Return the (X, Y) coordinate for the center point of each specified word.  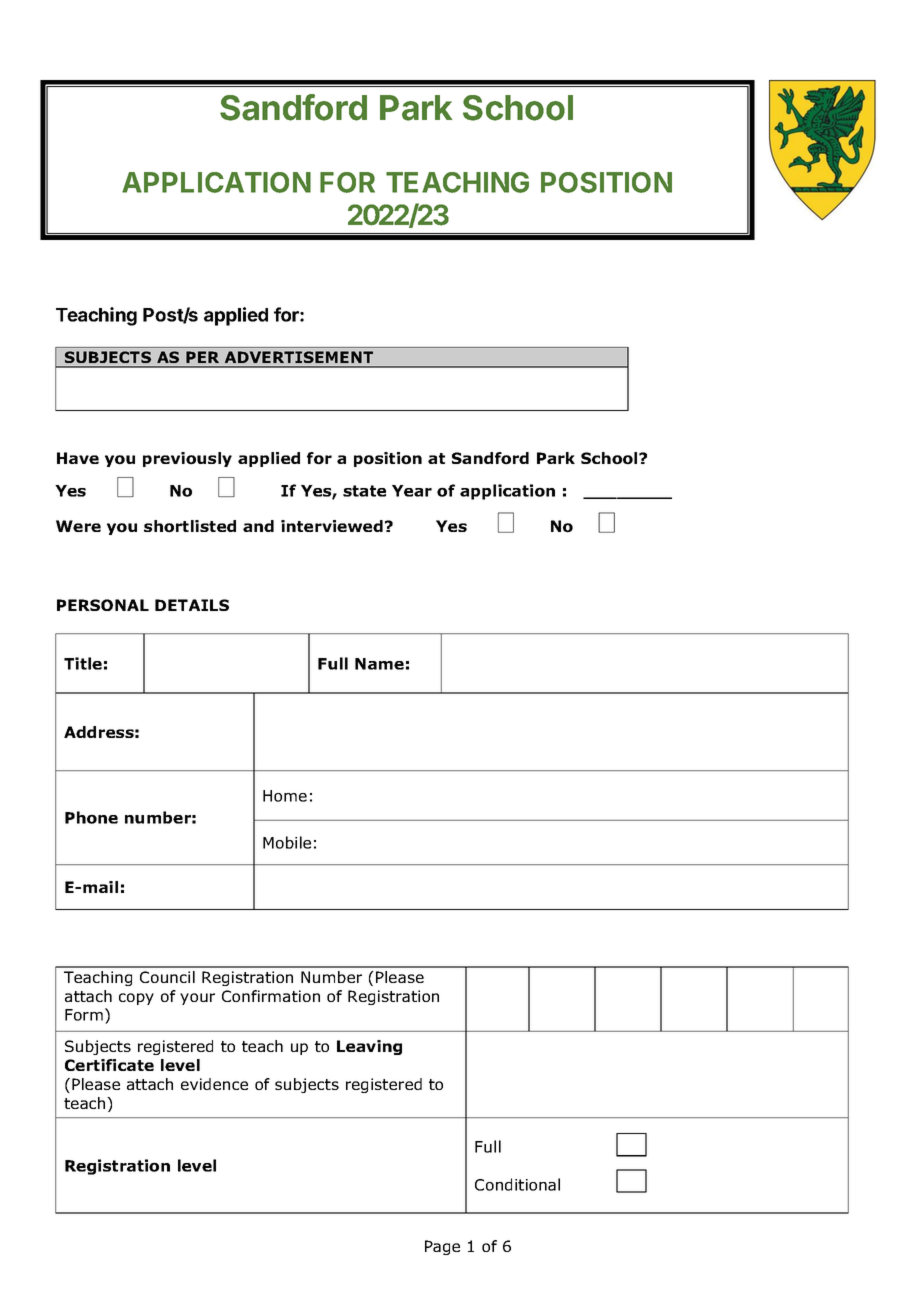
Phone (91, 817)
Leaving (369, 1047)
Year (412, 491)
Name (379, 664)
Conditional (517, 1184)
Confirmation (271, 996)
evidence (214, 1084)
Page (442, 1247)
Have (78, 458)
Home (285, 796)
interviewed (332, 526)
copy (136, 999)
